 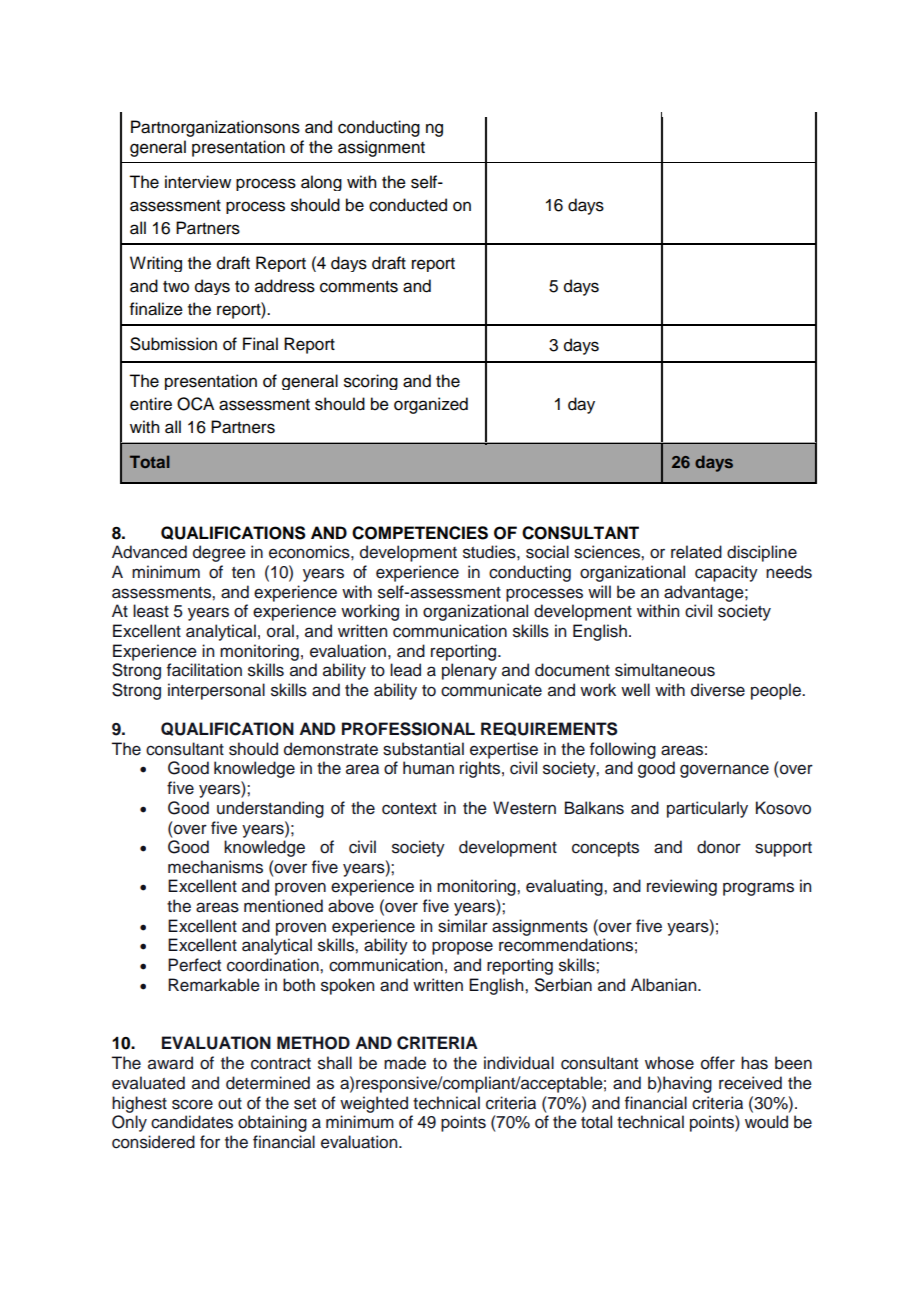 What do you see at coordinates (192, 1104) in the image?
I see `score` at bounding box center [192, 1104].
